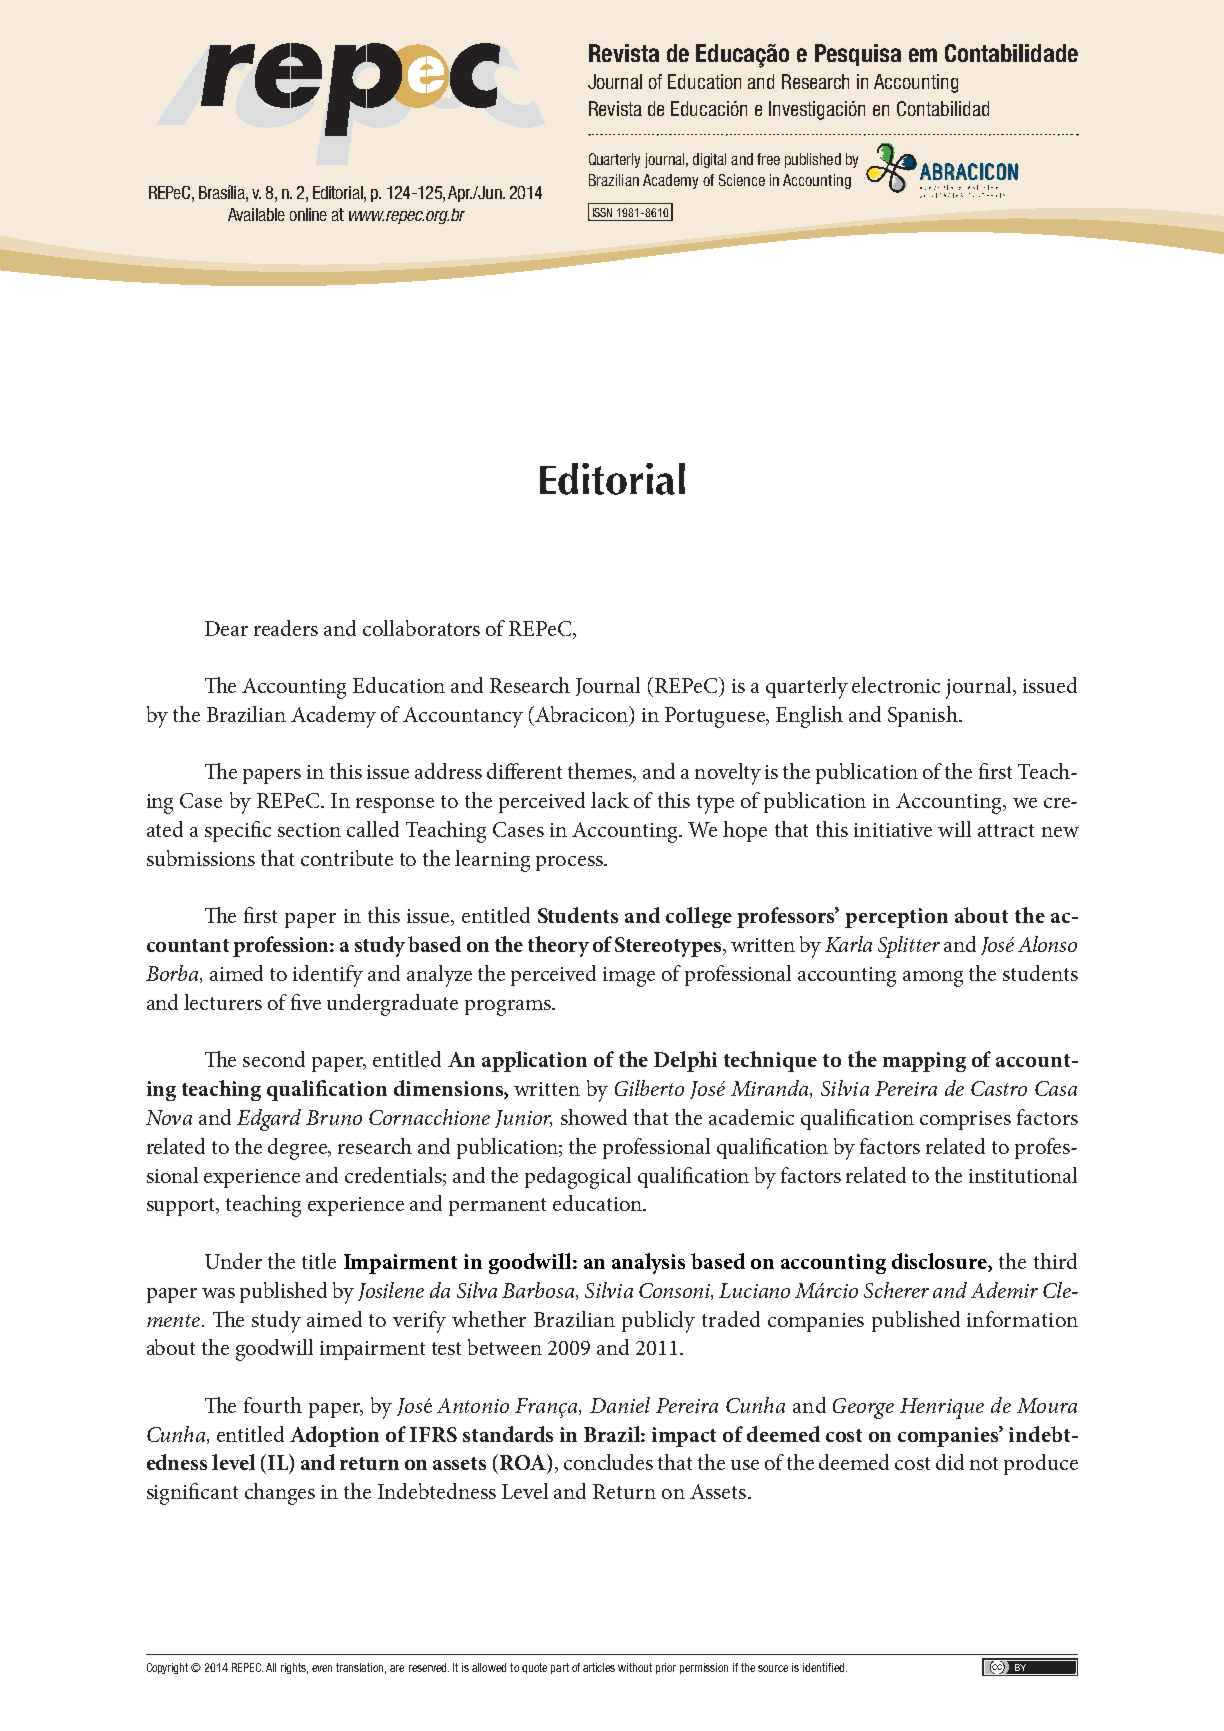 This screenshot has width=1224, height=1731. What do you see at coordinates (558, 946) in the screenshot?
I see `theory` at bounding box center [558, 946].
